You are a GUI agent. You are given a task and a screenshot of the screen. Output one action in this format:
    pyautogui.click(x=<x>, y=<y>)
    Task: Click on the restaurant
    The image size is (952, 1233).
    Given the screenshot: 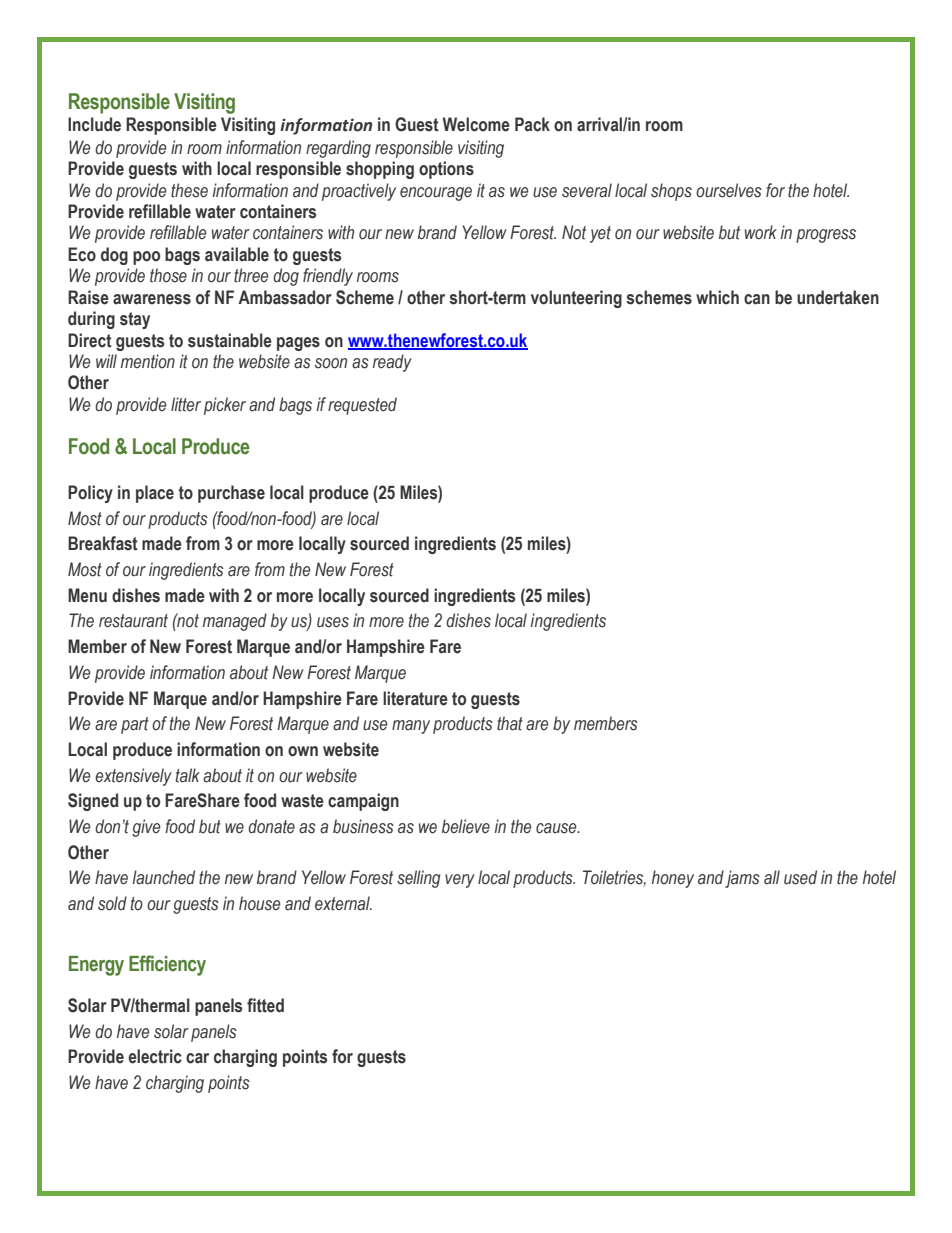 What is the action you would take?
    pyautogui.click(x=133, y=621)
